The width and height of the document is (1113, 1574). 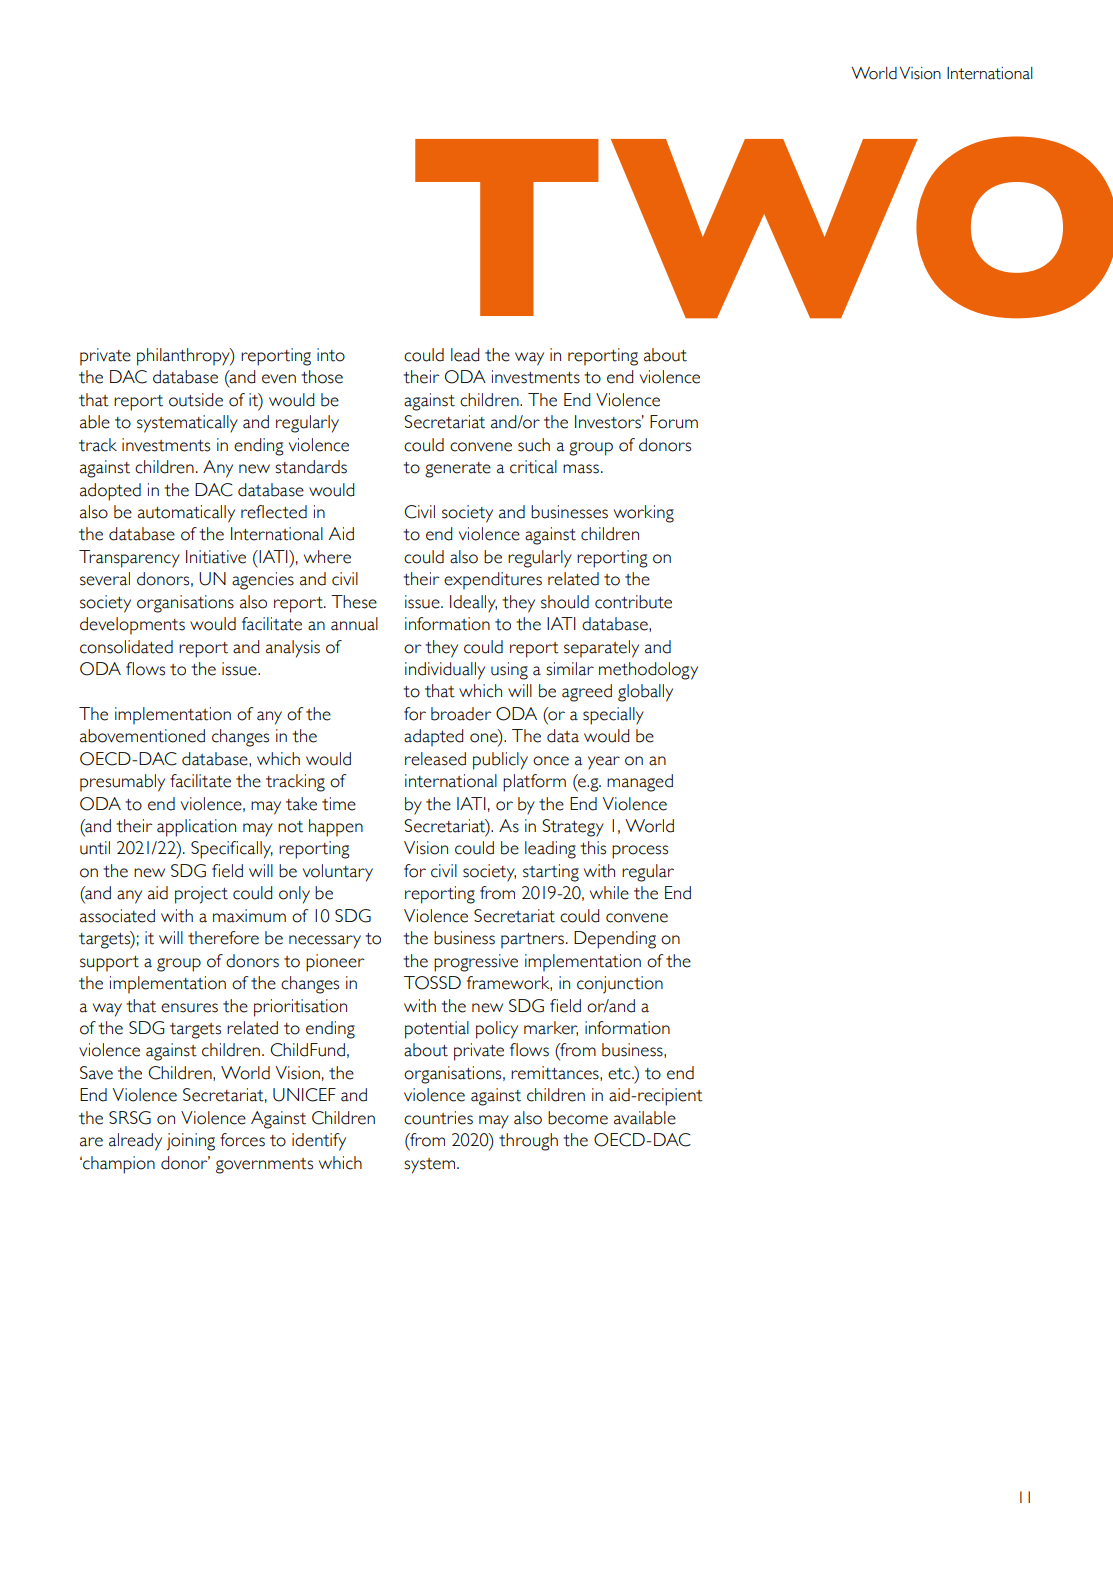 I want to click on become, so click(x=578, y=1118).
